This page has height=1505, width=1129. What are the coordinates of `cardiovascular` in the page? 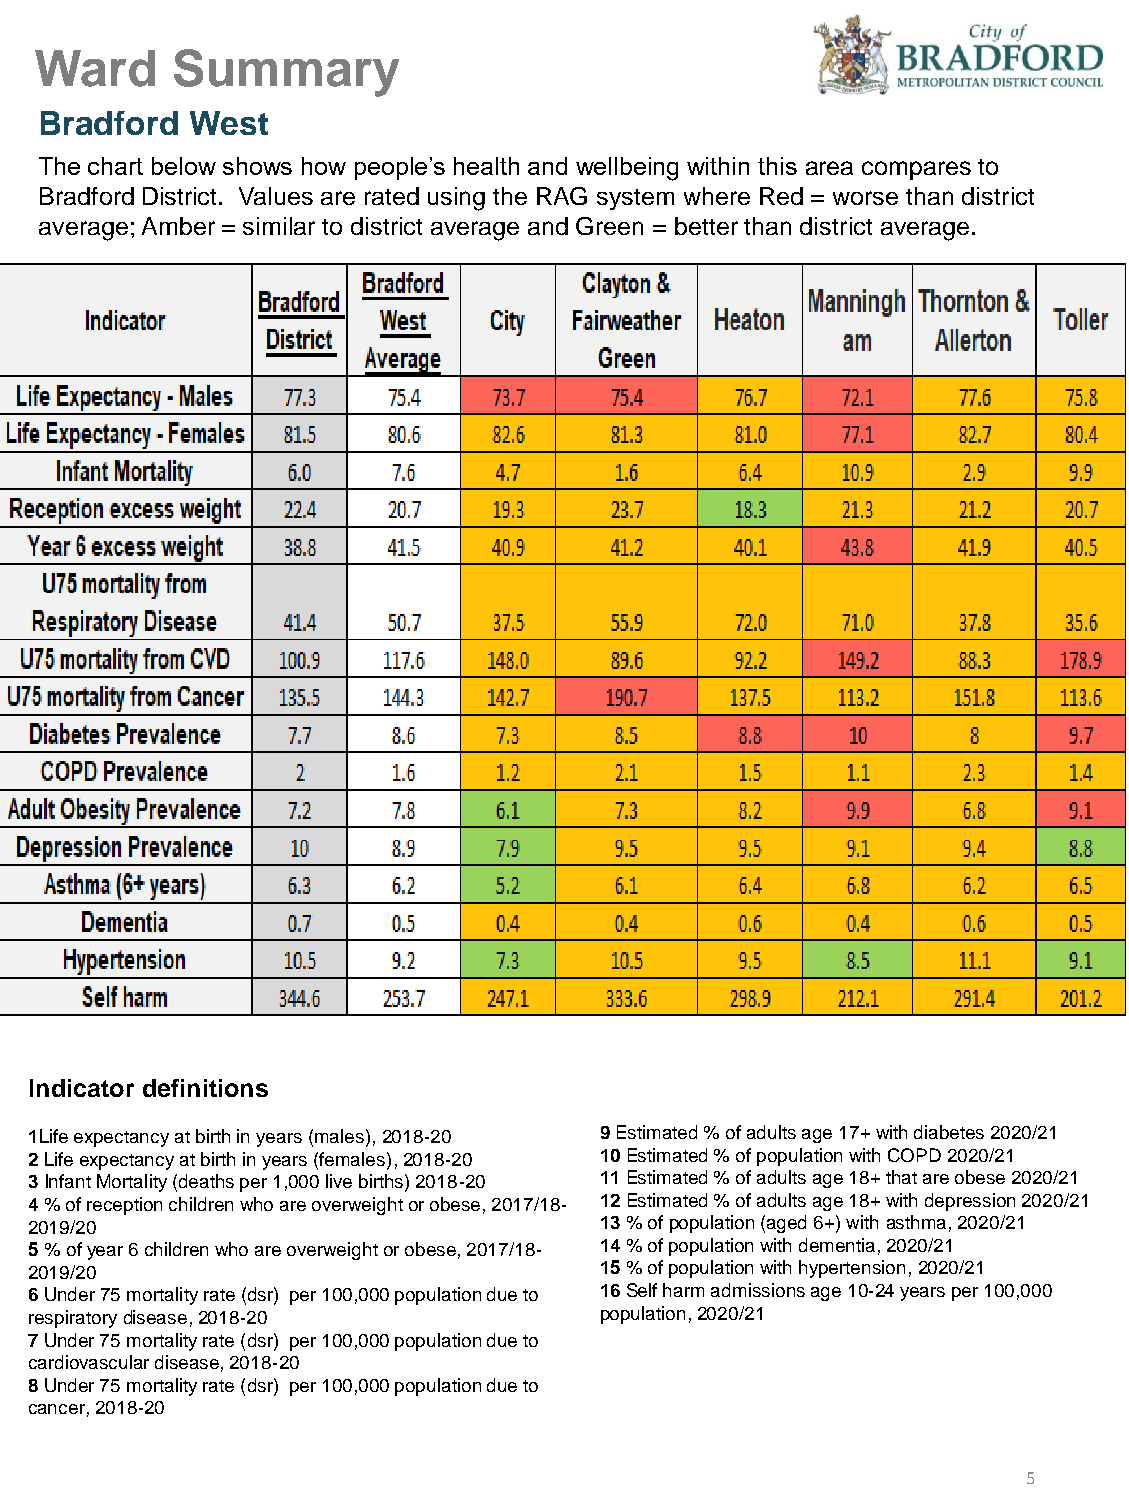 It's located at (89, 1362).
